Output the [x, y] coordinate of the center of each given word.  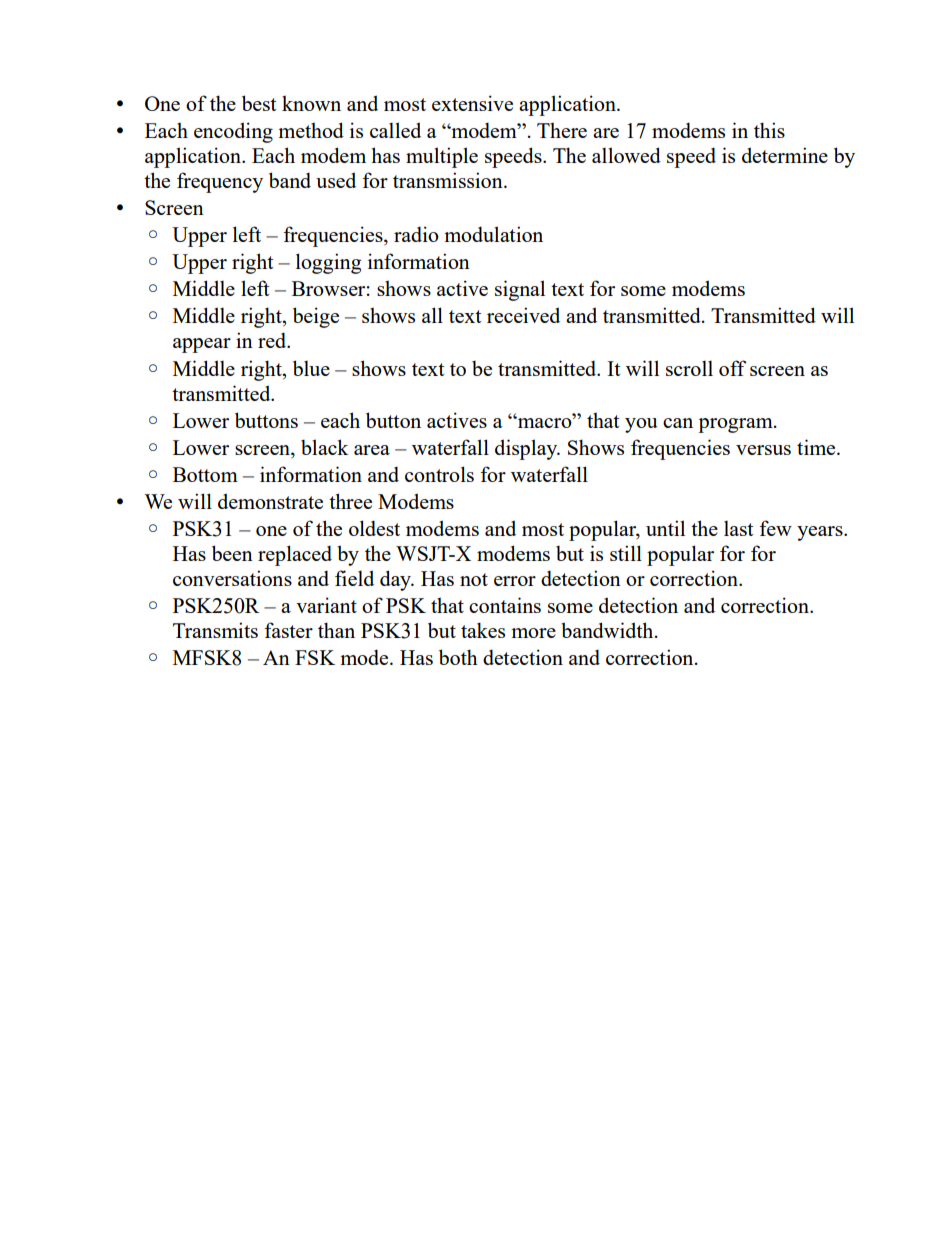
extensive [472, 103]
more [533, 633]
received [523, 315]
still [626, 553]
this [769, 130]
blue [311, 368]
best [259, 103]
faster [288, 630]
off [733, 368]
